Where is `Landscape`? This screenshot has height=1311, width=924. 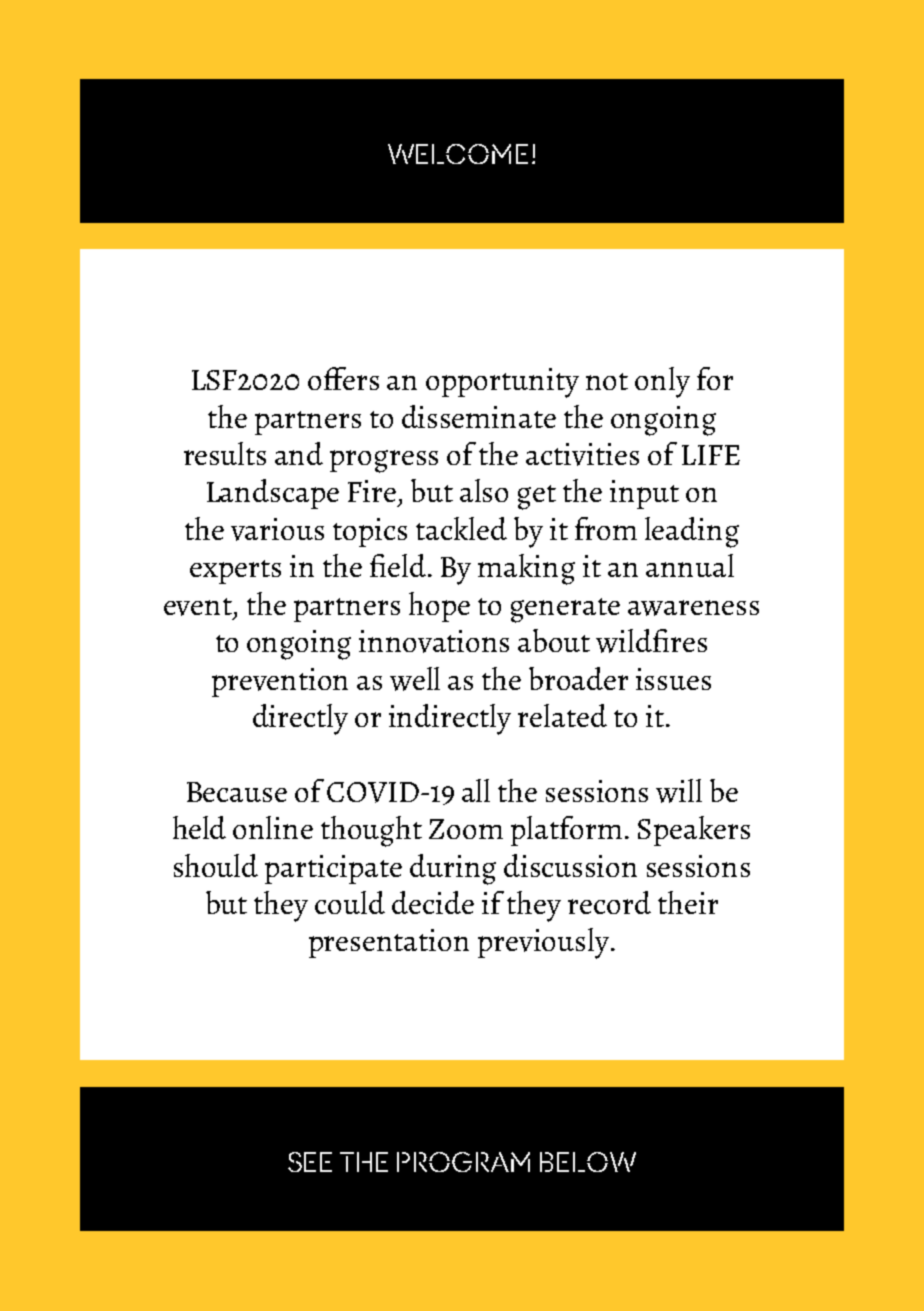
Landscape is located at coordinates (273, 494).
